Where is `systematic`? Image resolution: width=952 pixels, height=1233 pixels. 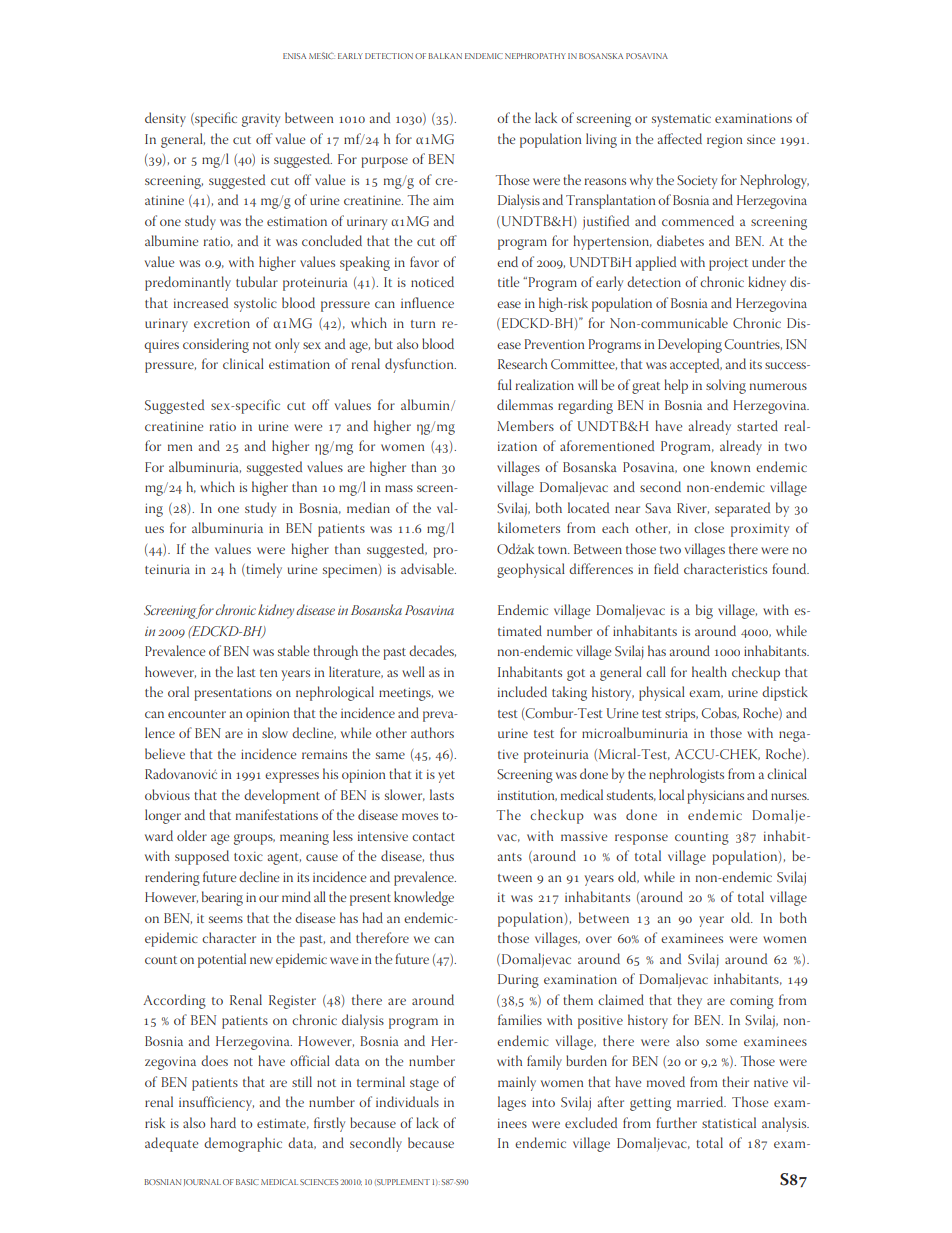
systematic is located at coordinates (681, 120).
